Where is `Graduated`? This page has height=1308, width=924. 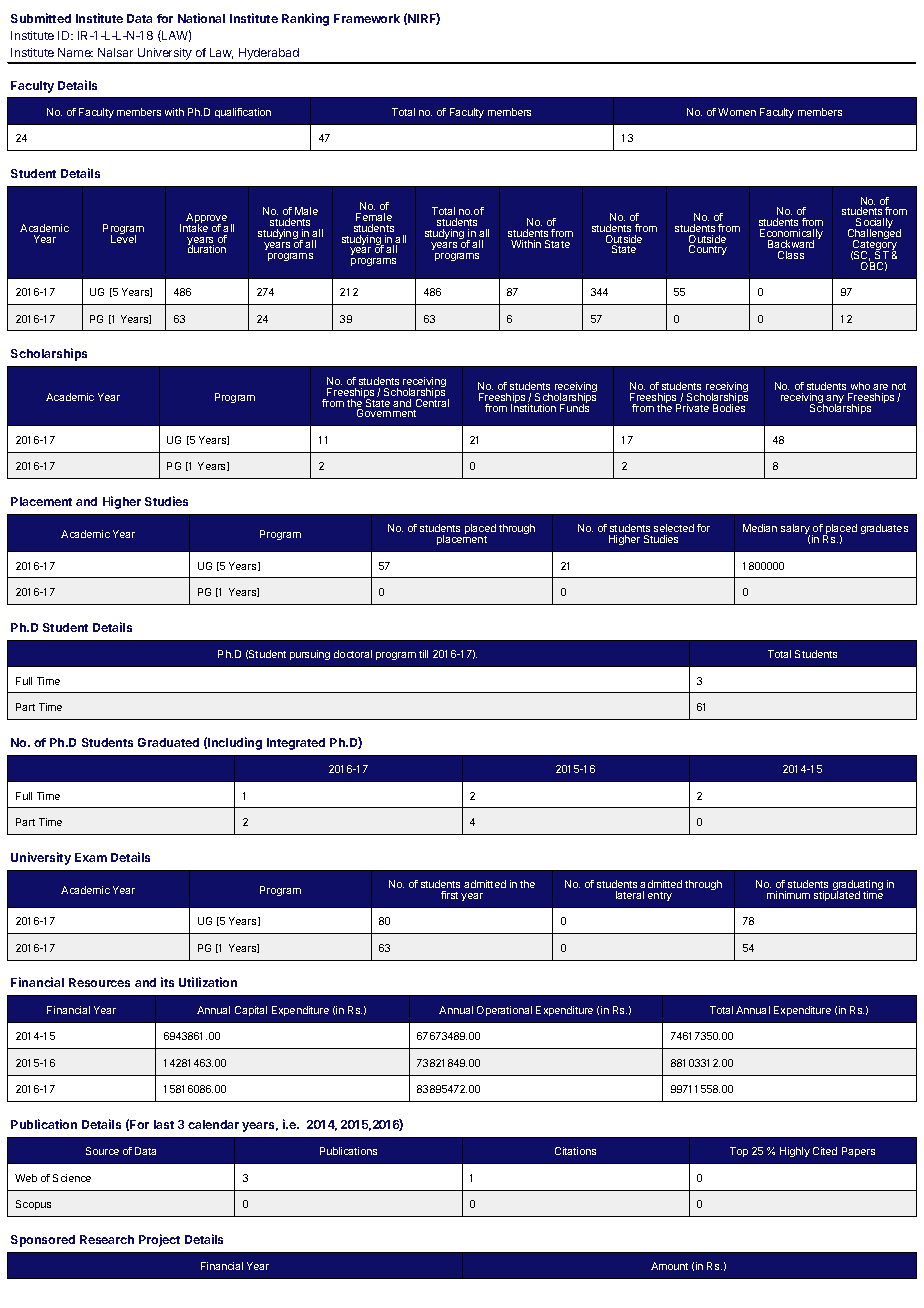
Graduated is located at coordinates (168, 742).
